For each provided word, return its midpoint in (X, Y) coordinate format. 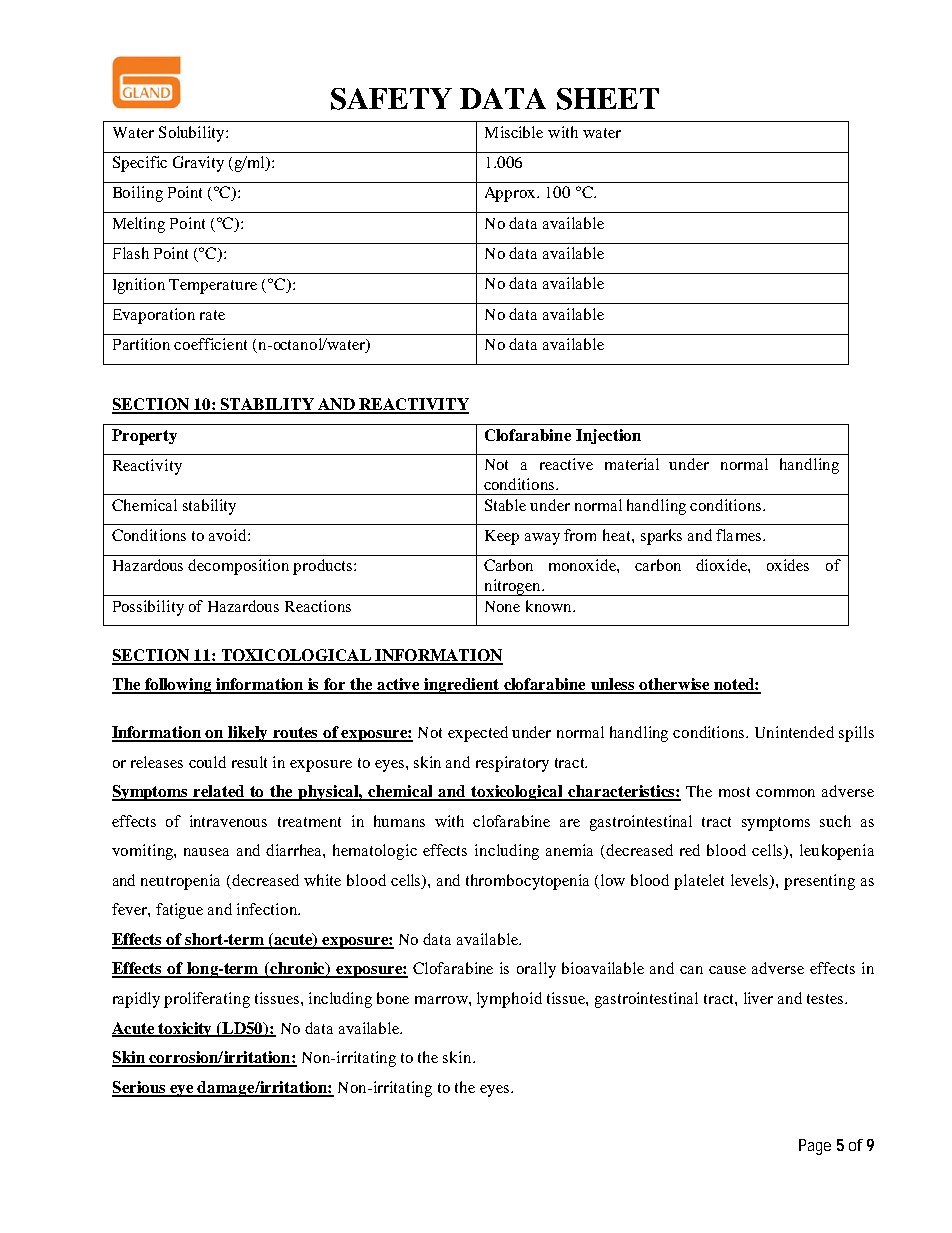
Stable (505, 505)
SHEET (608, 99)
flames (738, 535)
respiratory (512, 764)
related (220, 792)
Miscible (514, 132)
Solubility (193, 134)
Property (144, 437)
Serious (140, 1088)
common (785, 793)
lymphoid (509, 1000)
